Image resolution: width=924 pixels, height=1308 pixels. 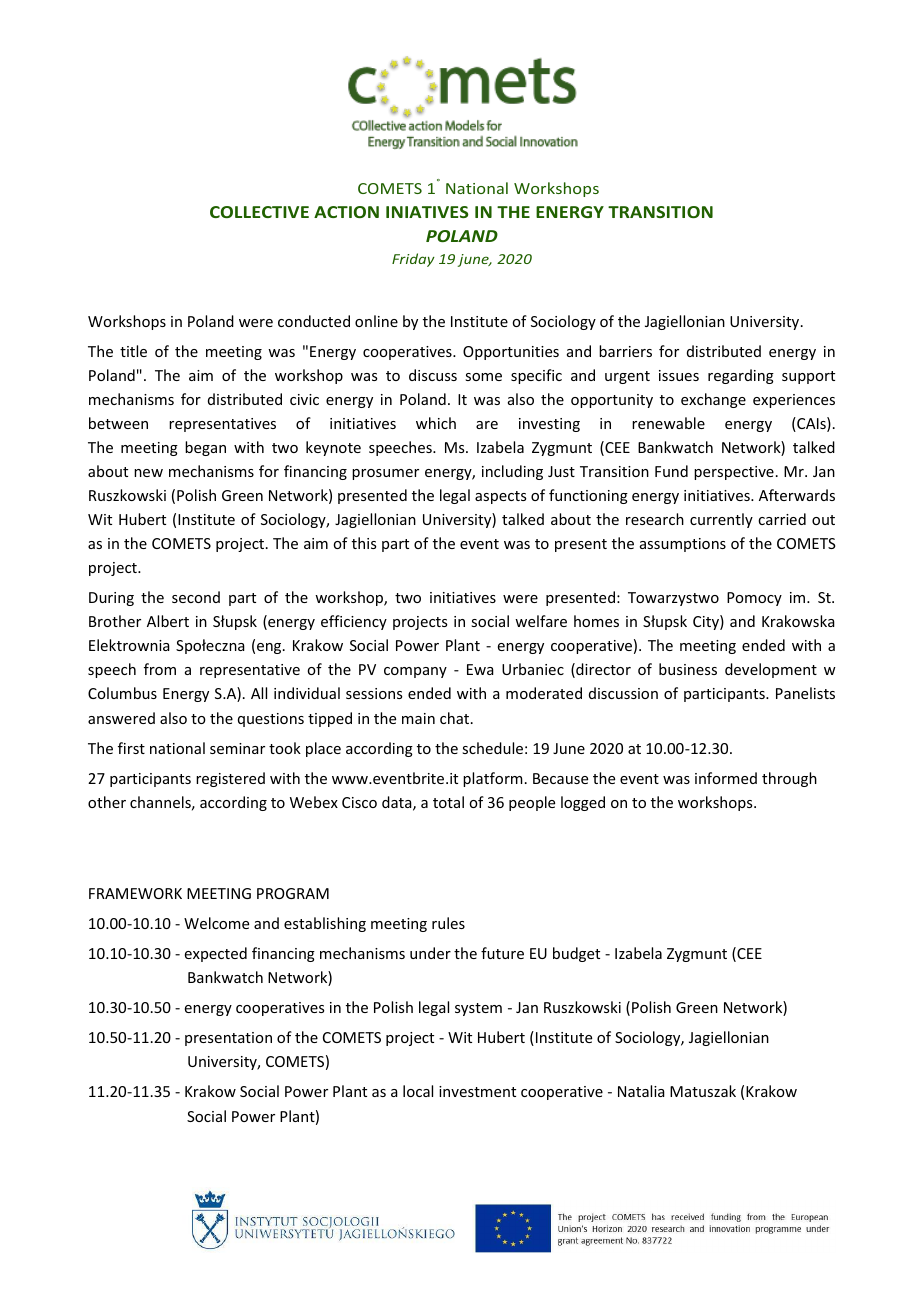 What do you see at coordinates (160, 669) in the image?
I see `from` at bounding box center [160, 669].
